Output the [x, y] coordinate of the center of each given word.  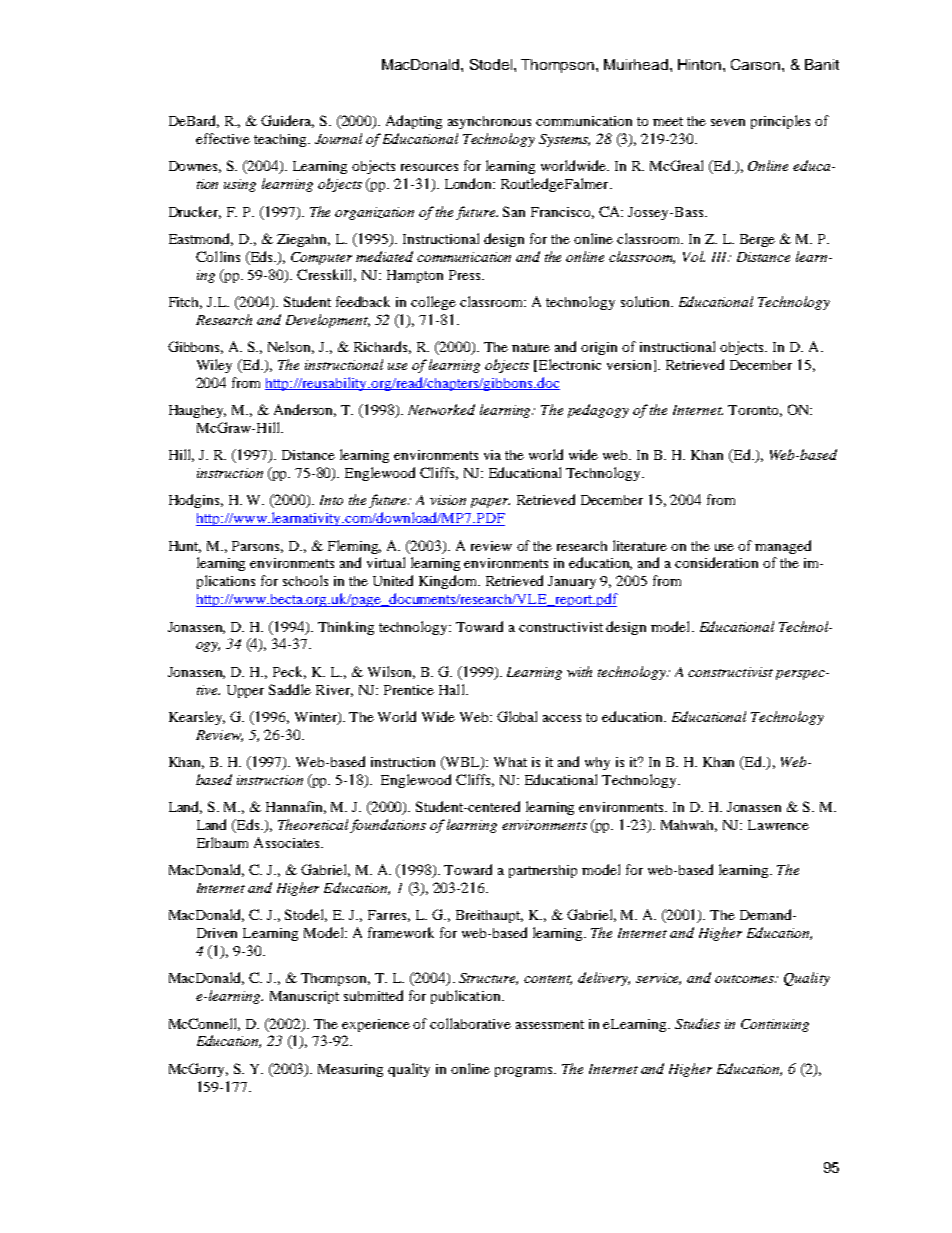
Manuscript [304, 997]
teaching [281, 140]
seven [728, 122]
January [572, 582]
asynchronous [489, 122]
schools [305, 580]
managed [783, 547]
